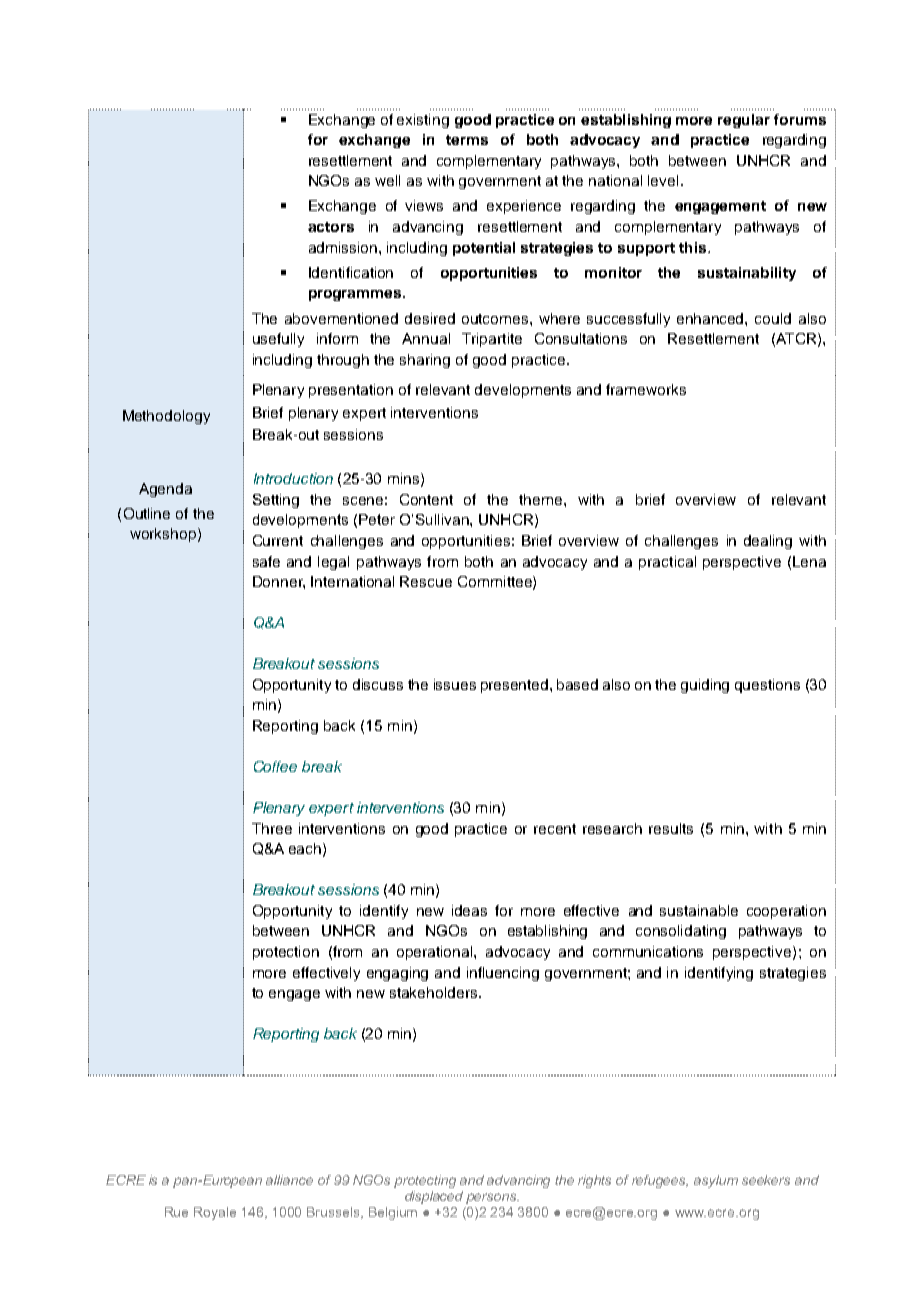 This image has width=924, height=1308. What do you see at coordinates (467, 140) in the image?
I see `terms` at bounding box center [467, 140].
